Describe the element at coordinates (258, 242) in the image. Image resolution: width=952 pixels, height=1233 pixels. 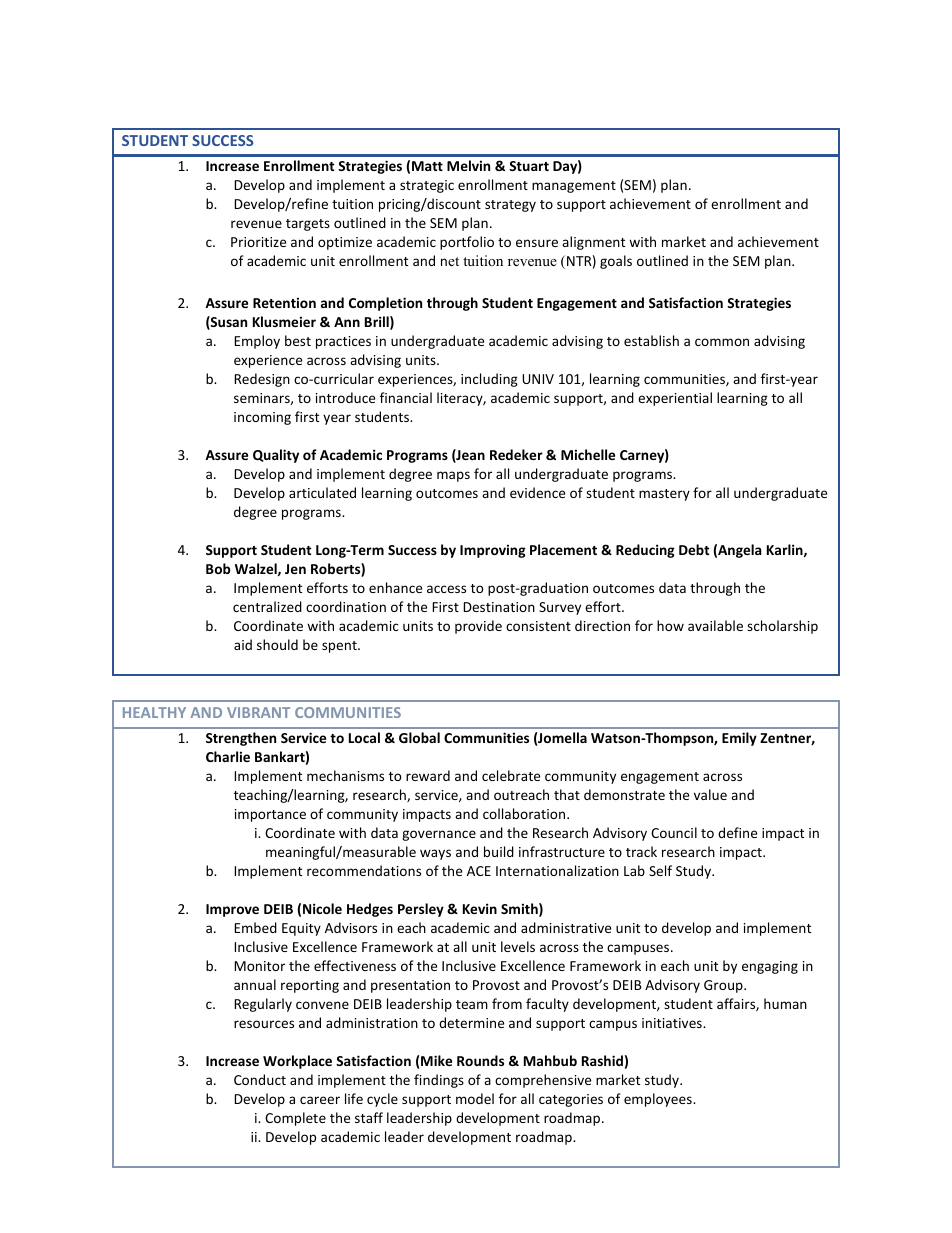
I see `Prioritize` at that location.
